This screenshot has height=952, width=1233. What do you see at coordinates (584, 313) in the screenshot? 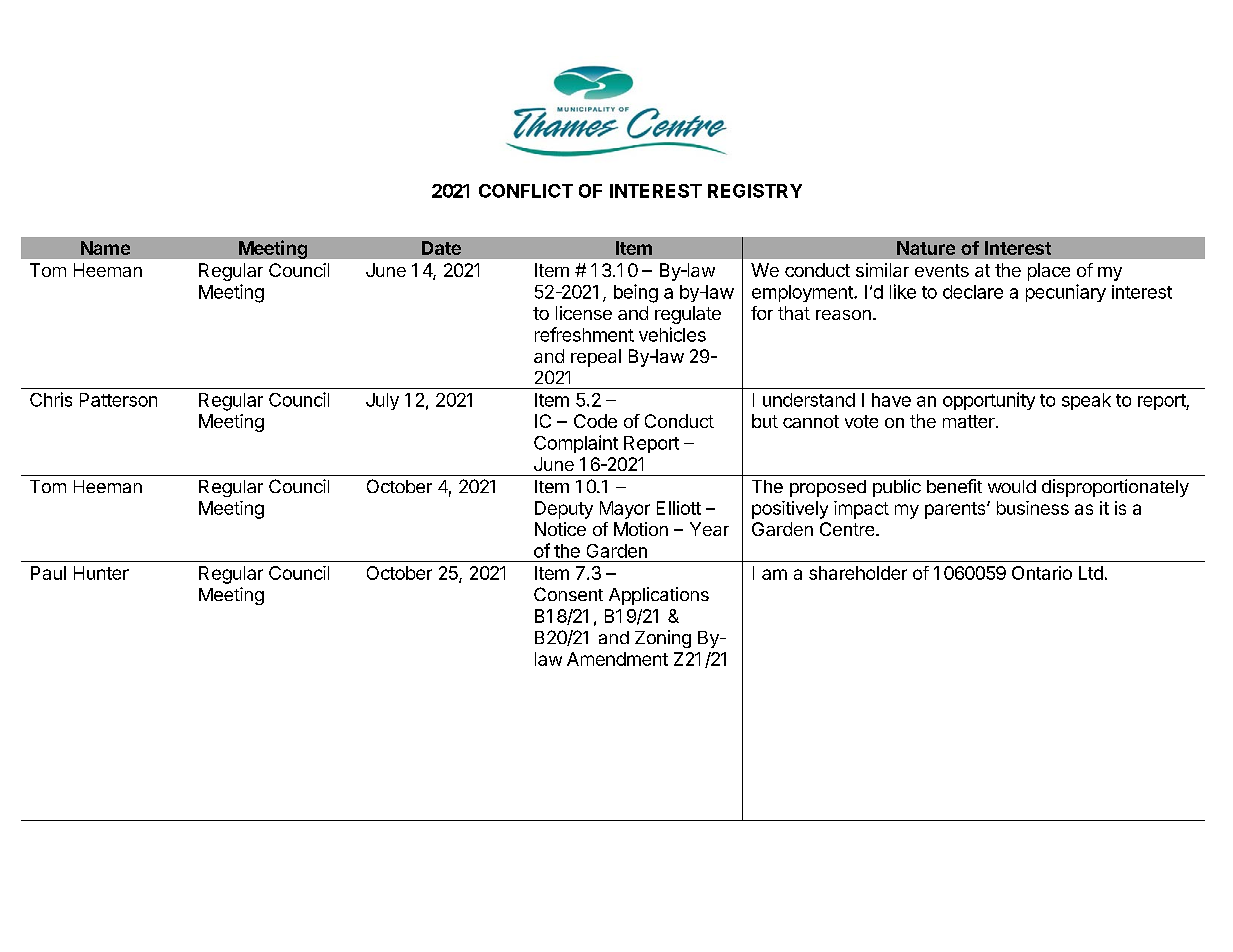
I see `license` at bounding box center [584, 313].
